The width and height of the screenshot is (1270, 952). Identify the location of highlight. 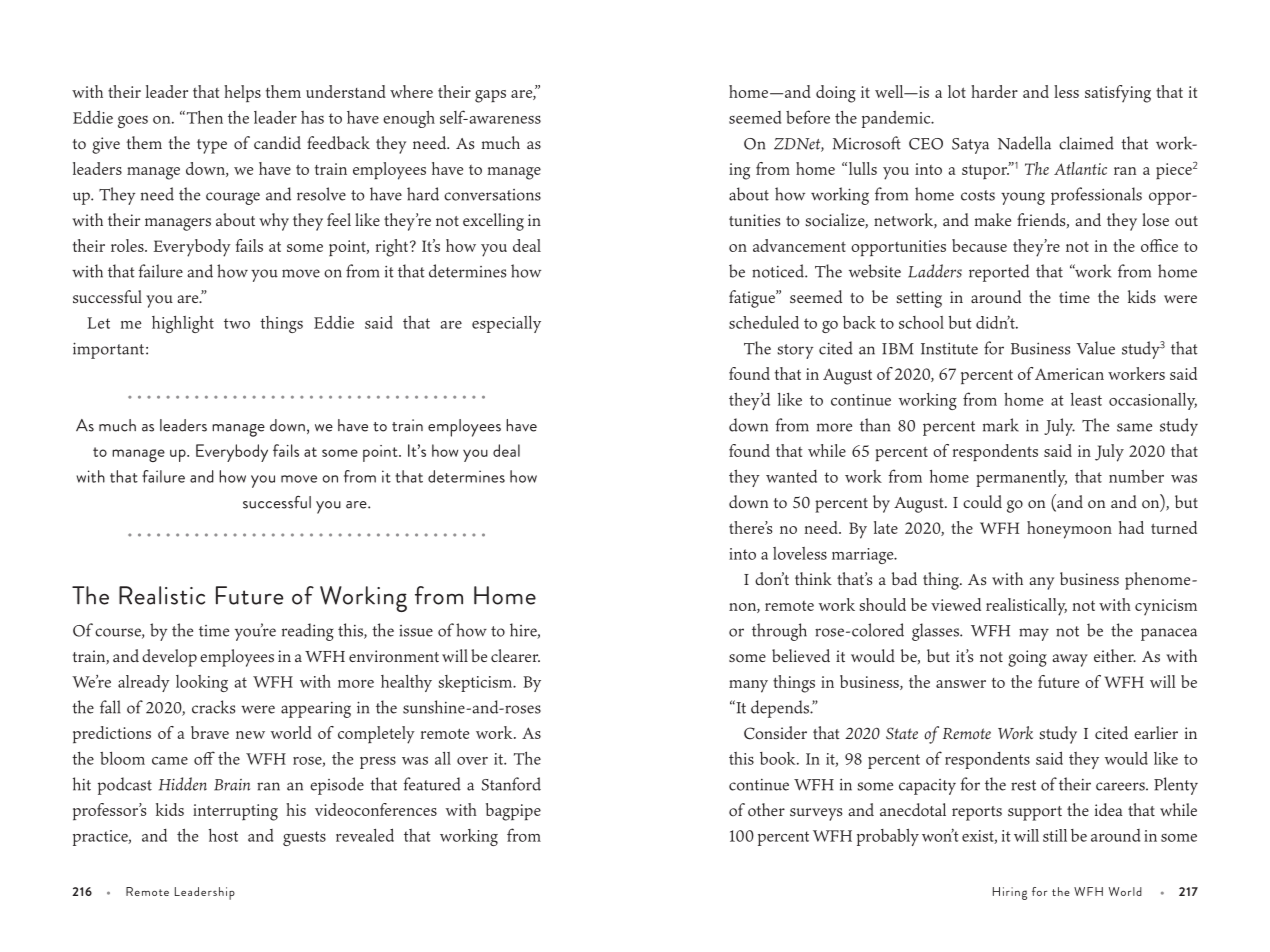
(183, 324).
